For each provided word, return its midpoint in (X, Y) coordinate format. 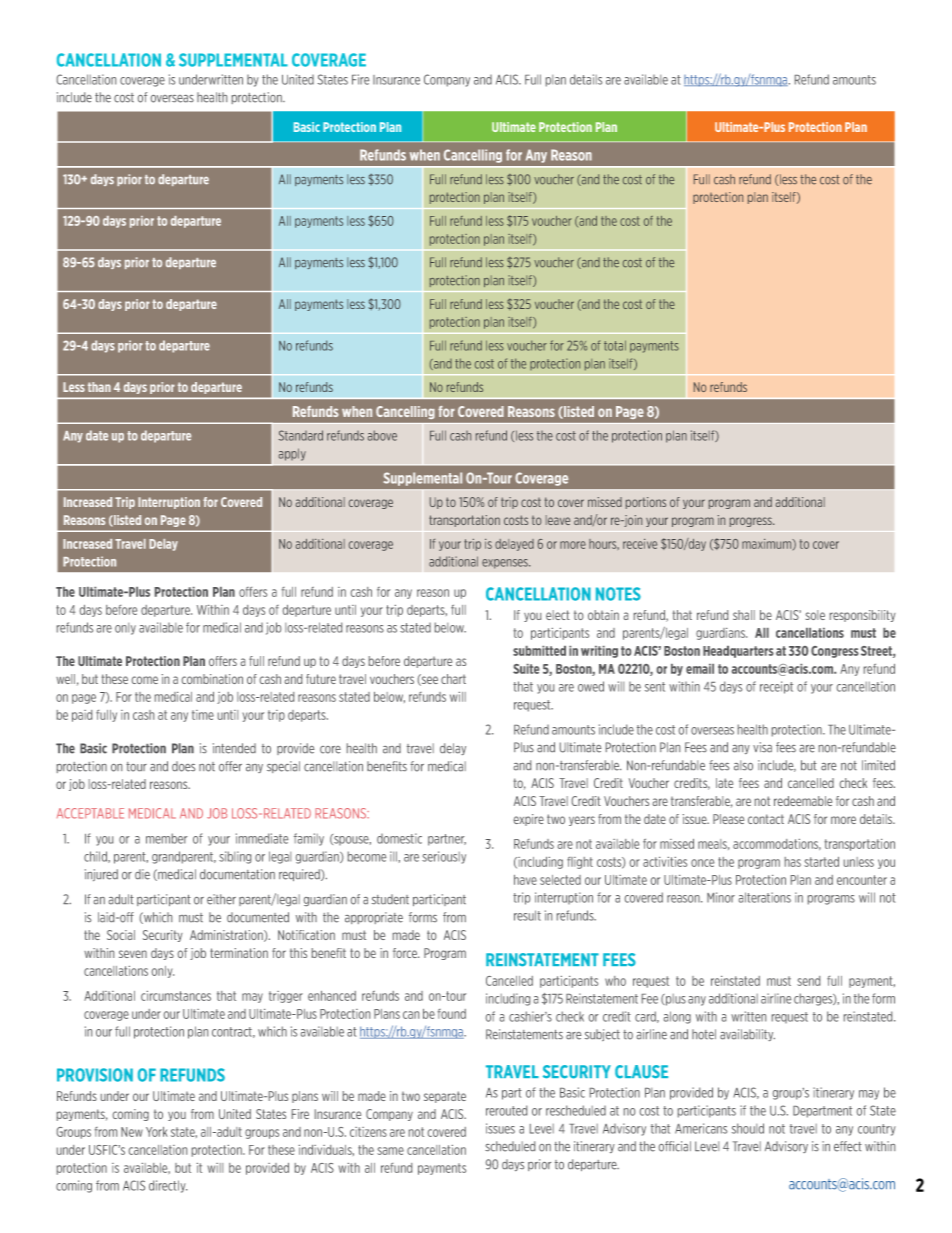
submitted (539, 651)
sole (815, 615)
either (221, 899)
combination (212, 679)
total (615, 345)
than (99, 387)
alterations (765, 897)
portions (646, 503)
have (525, 880)
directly (168, 1186)
